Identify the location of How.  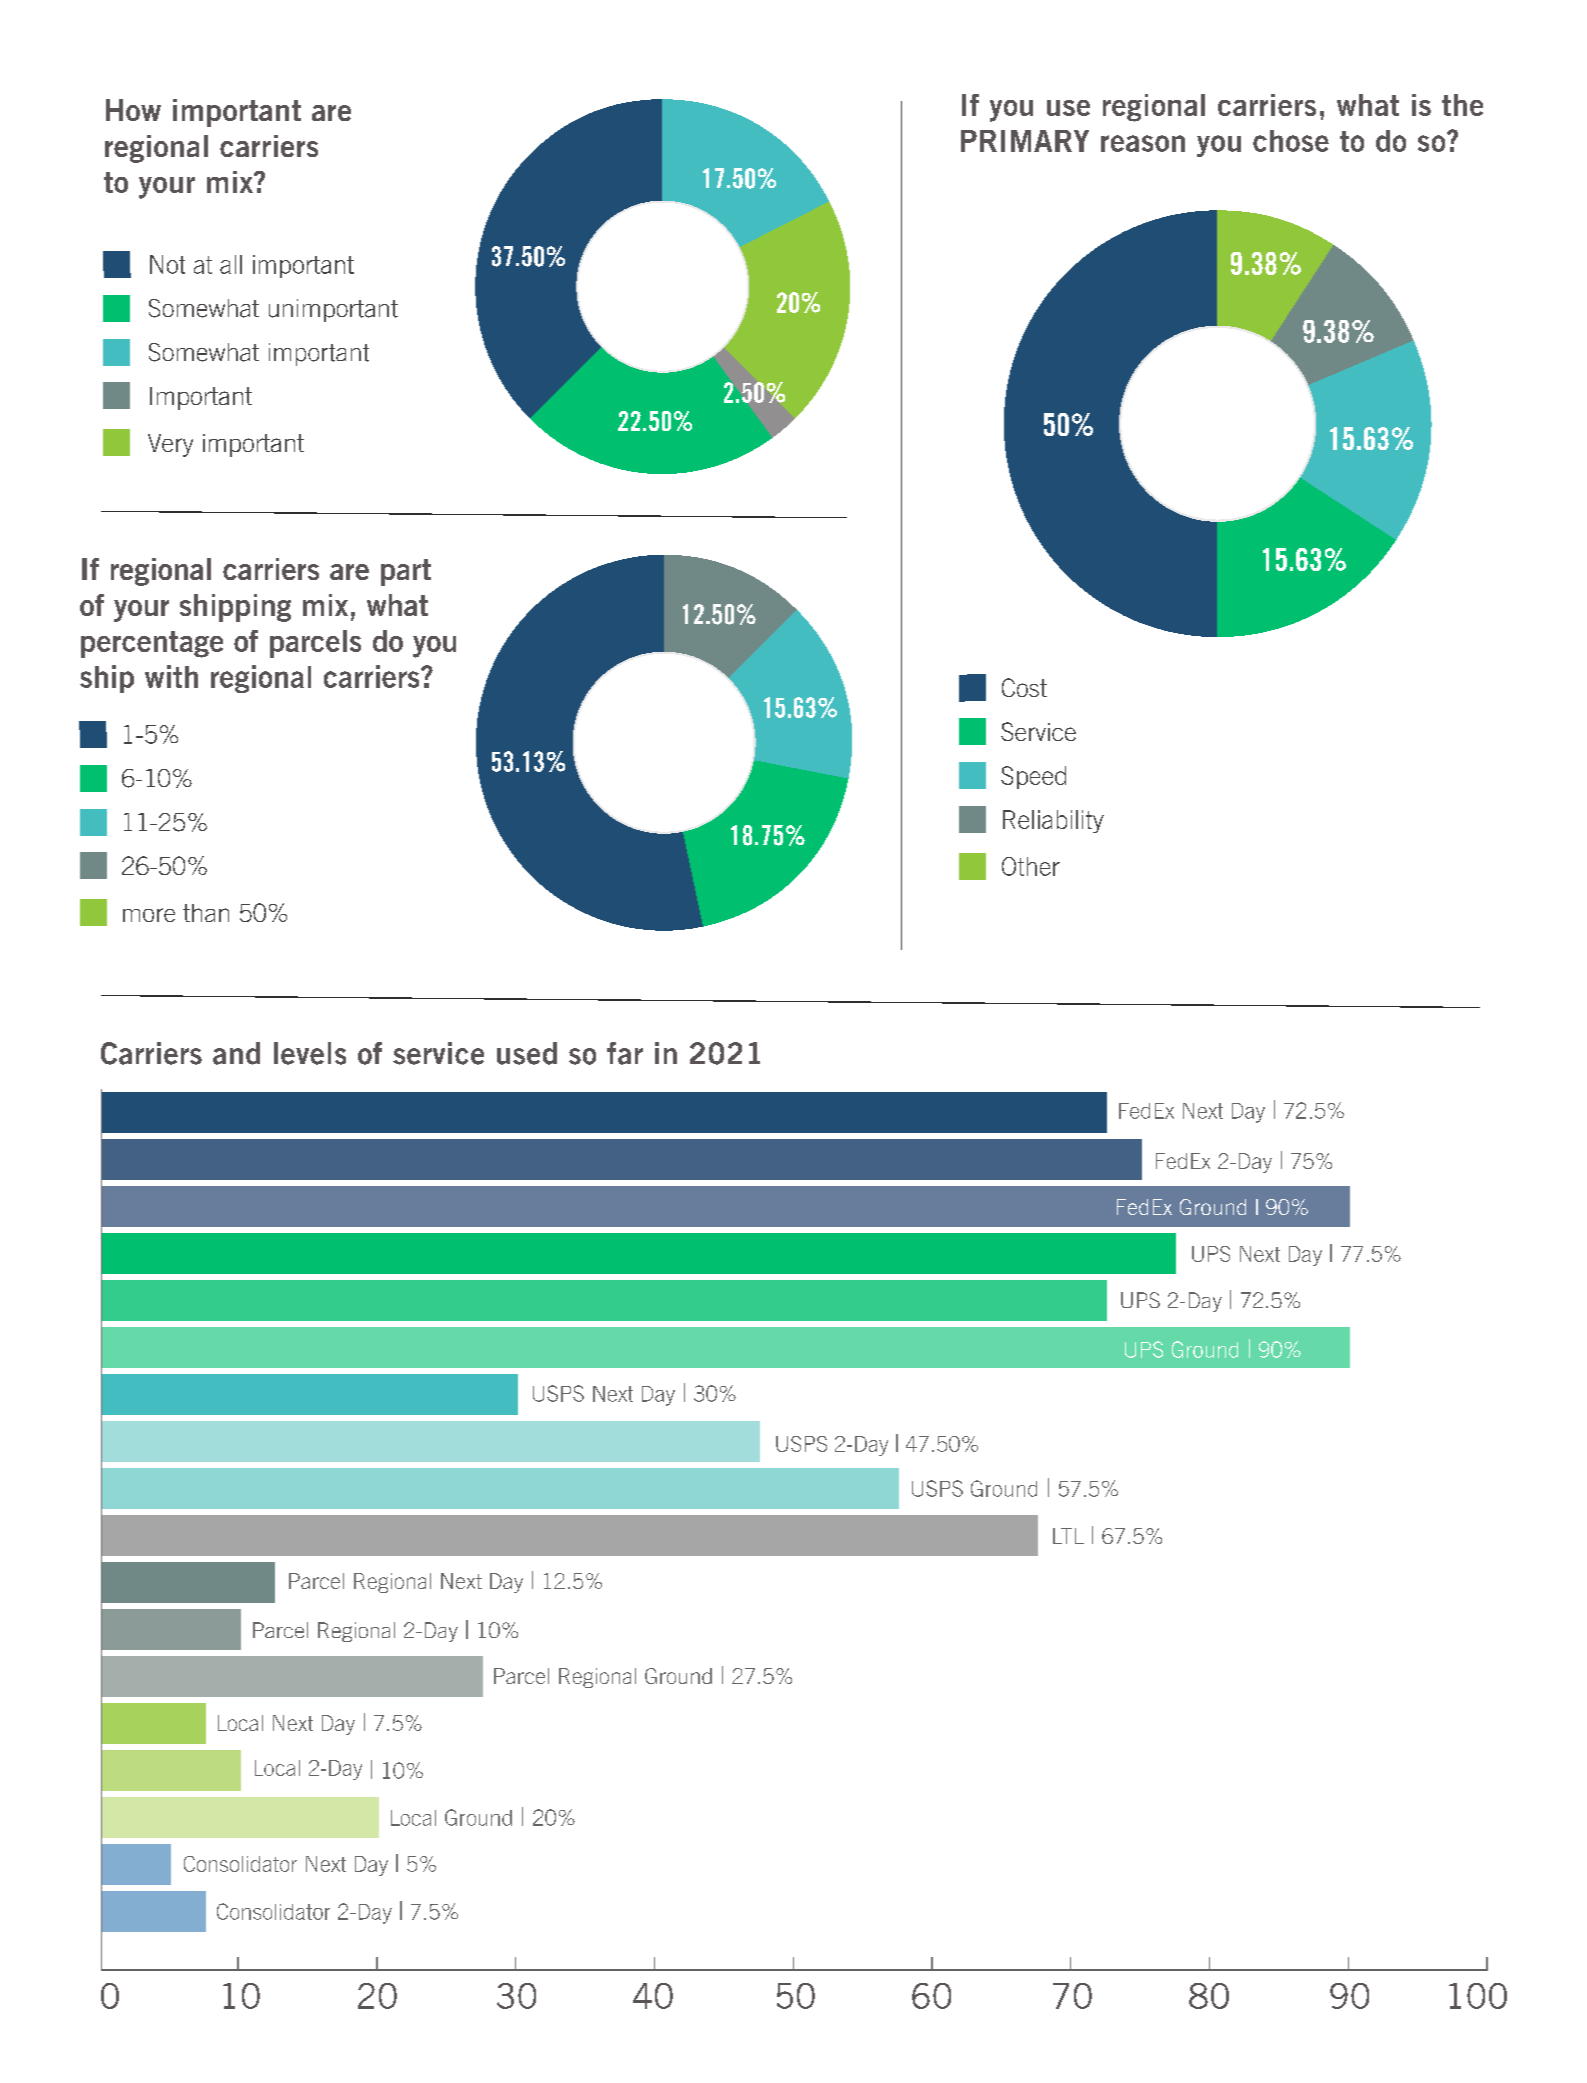
(133, 110).
